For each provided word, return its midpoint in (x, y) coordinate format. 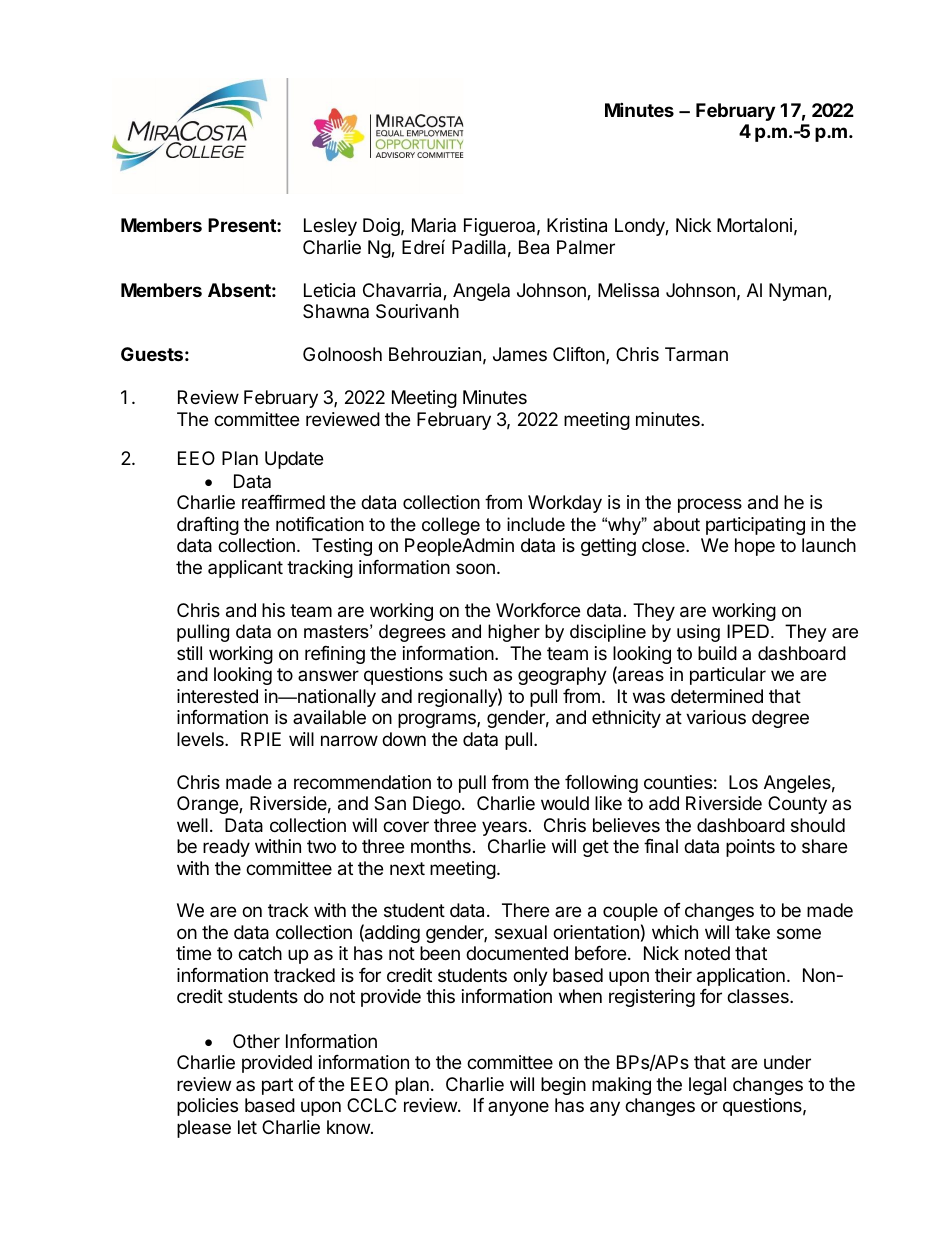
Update (294, 460)
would (565, 803)
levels (201, 739)
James (520, 354)
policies (207, 1107)
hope (755, 547)
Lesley (330, 227)
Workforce (538, 610)
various (716, 717)
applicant (245, 569)
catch (260, 953)
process (710, 505)
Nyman (799, 292)
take (752, 932)
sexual (521, 932)
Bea (534, 247)
